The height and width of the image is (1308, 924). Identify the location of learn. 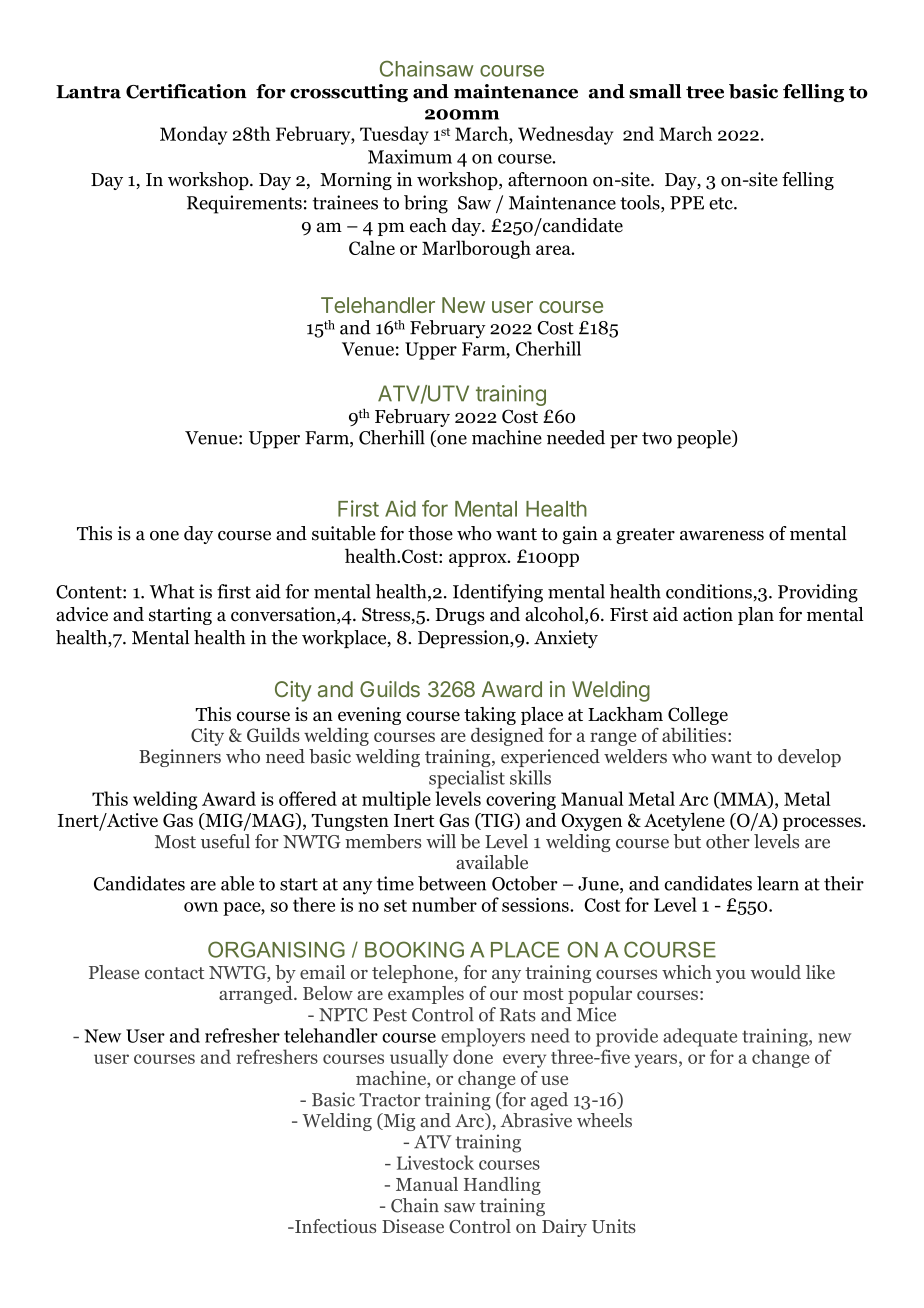
(778, 883).
